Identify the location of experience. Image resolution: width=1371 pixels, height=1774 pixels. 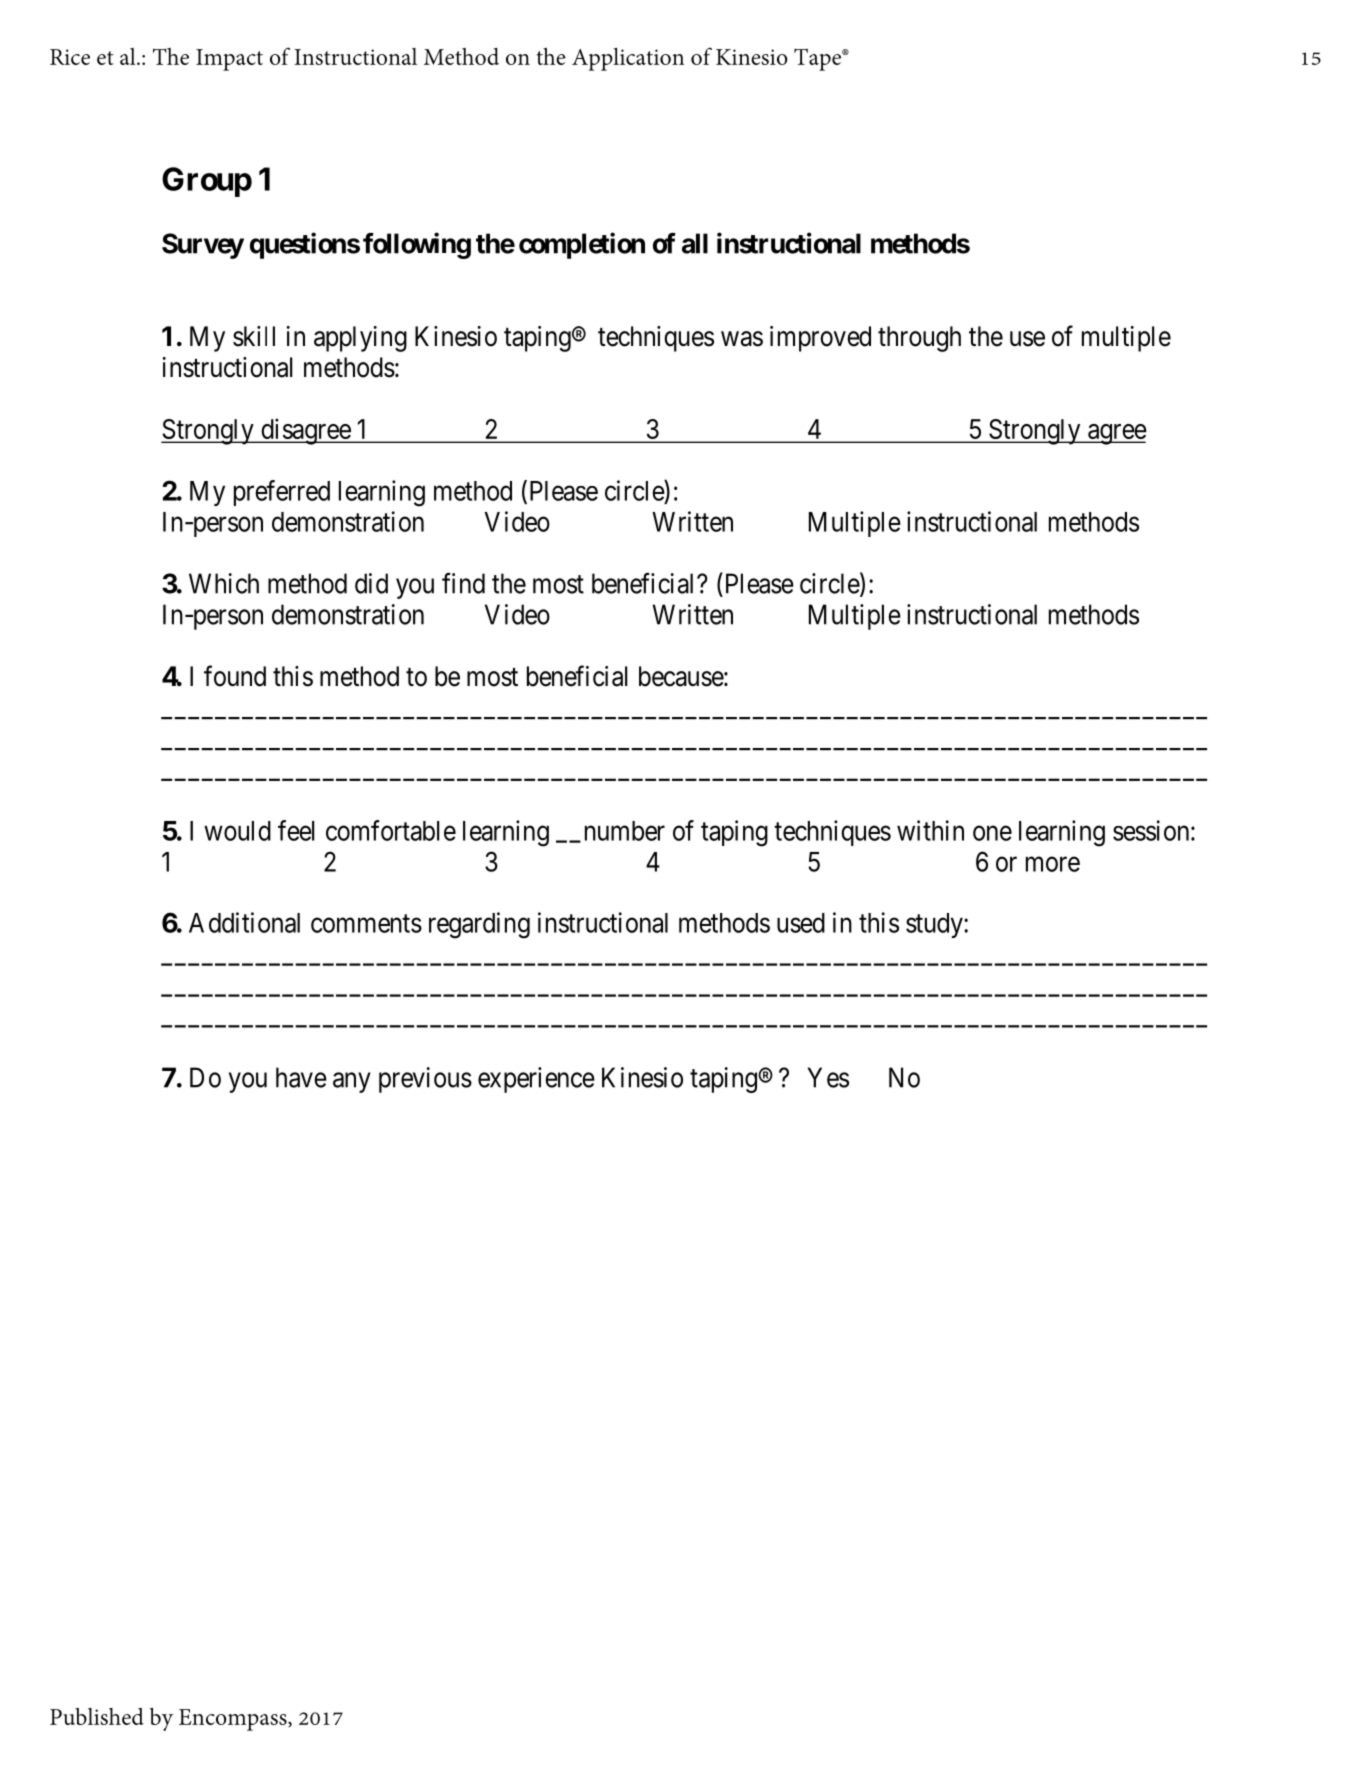
(536, 1080).
